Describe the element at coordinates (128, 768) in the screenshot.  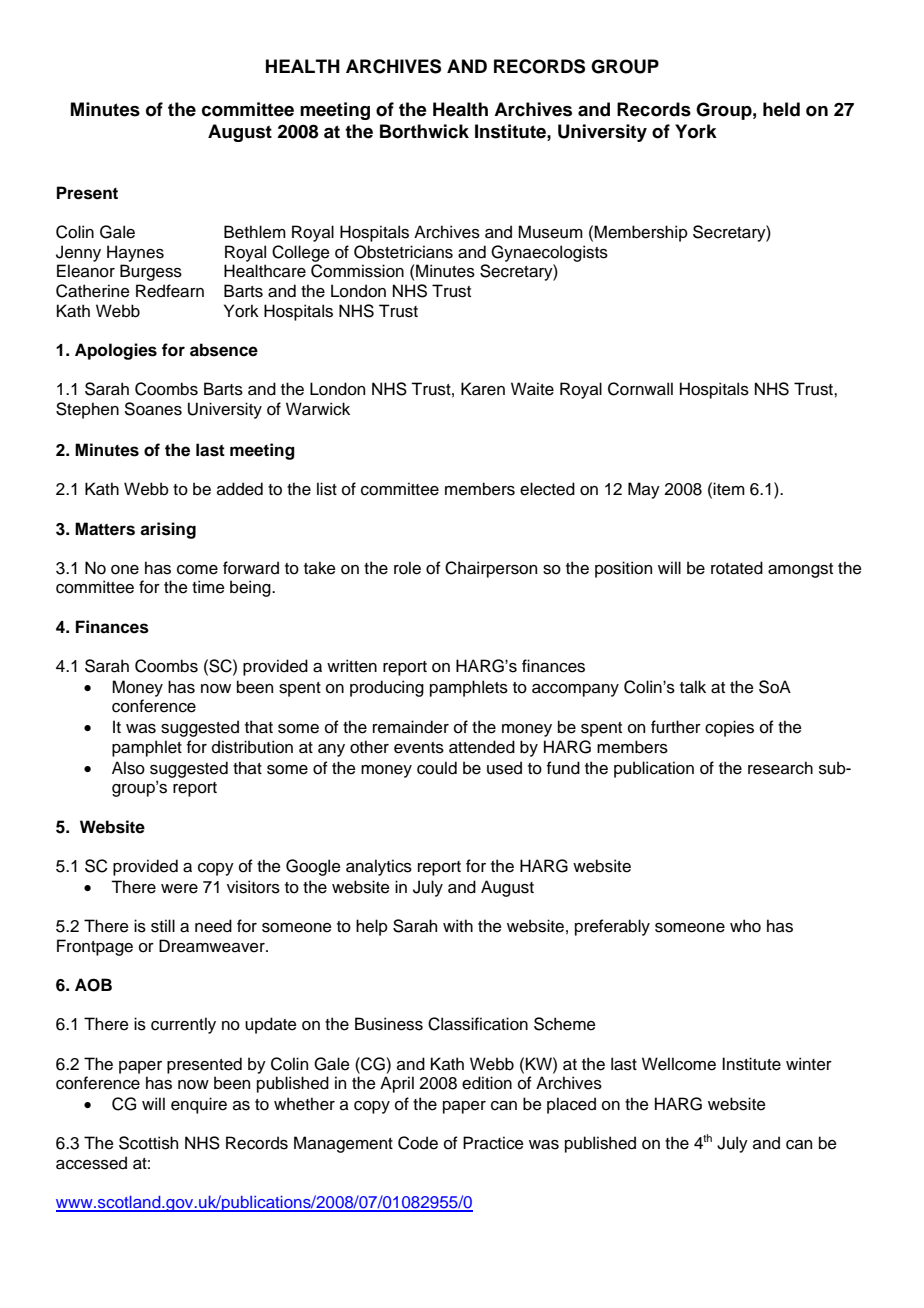
I see `Also` at that location.
